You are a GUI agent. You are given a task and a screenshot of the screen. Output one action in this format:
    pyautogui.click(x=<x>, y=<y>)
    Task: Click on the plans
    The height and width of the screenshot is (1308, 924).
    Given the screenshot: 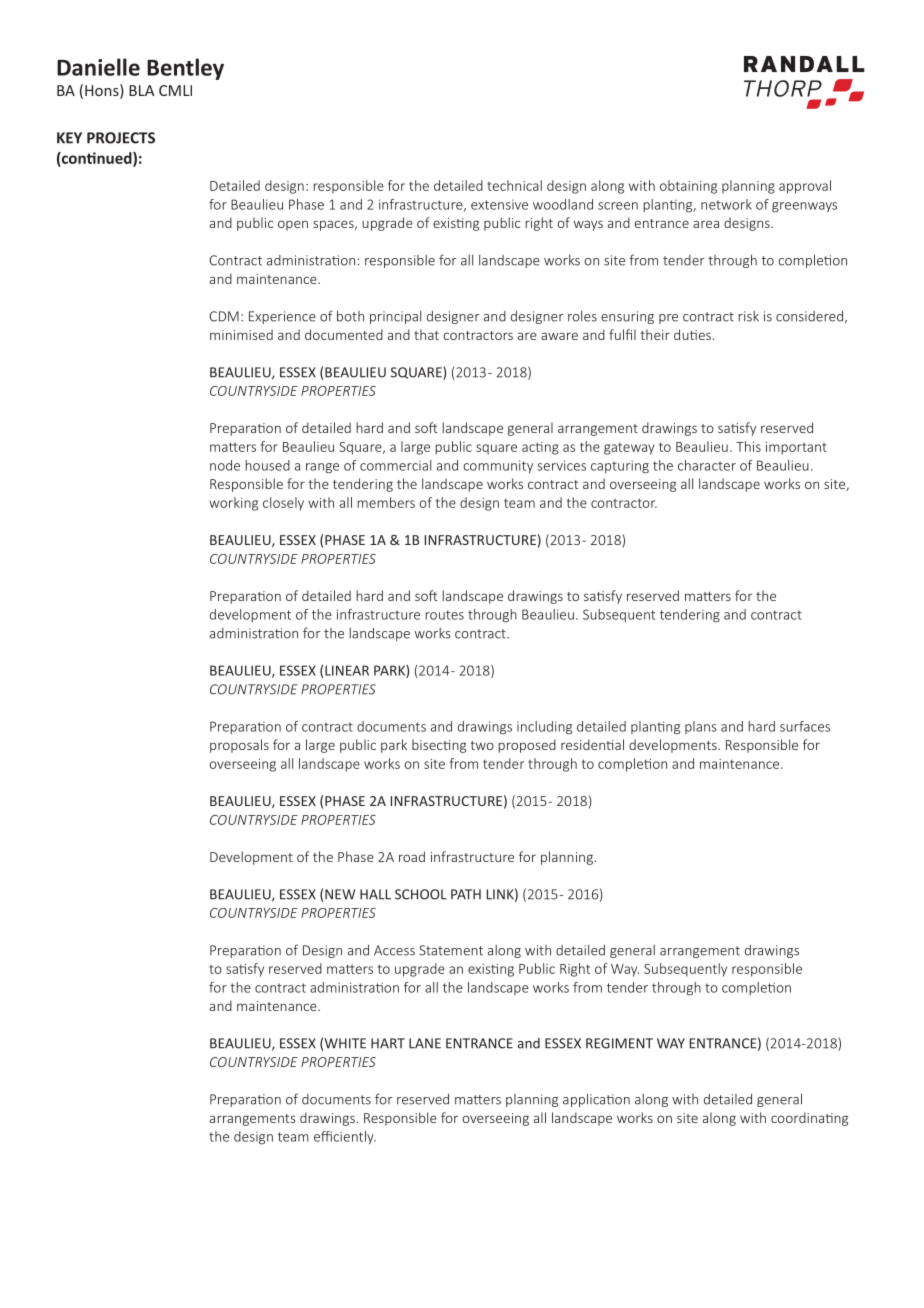 What is the action you would take?
    pyautogui.click(x=701, y=727)
